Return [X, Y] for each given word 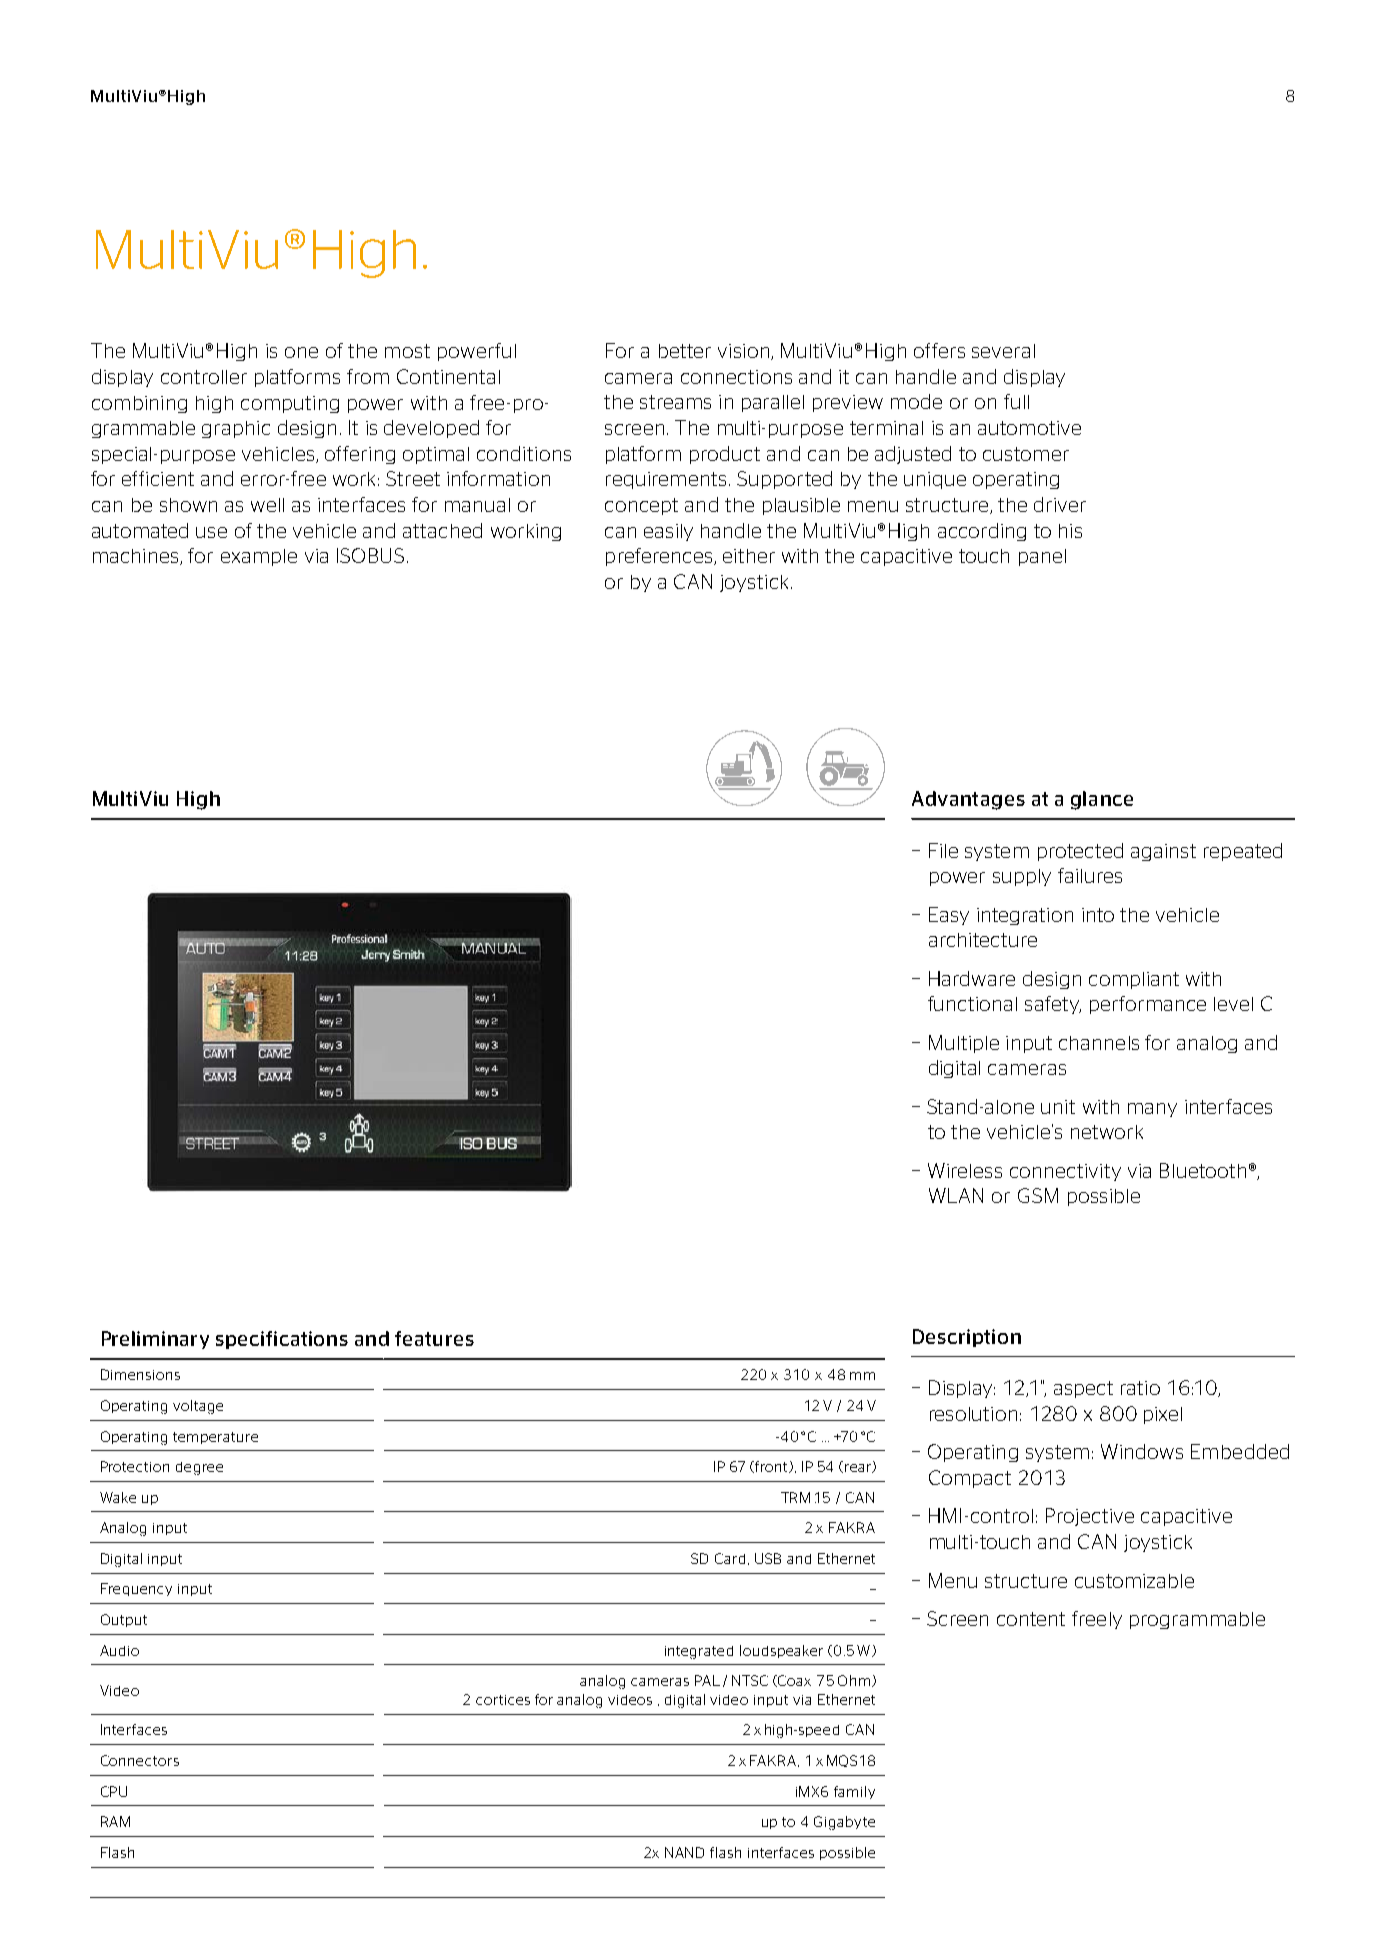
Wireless [965, 1170]
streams [675, 402]
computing [290, 404]
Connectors [140, 1760]
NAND [684, 1852]
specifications [282, 1340]
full [1016, 401]
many [1152, 1110]
